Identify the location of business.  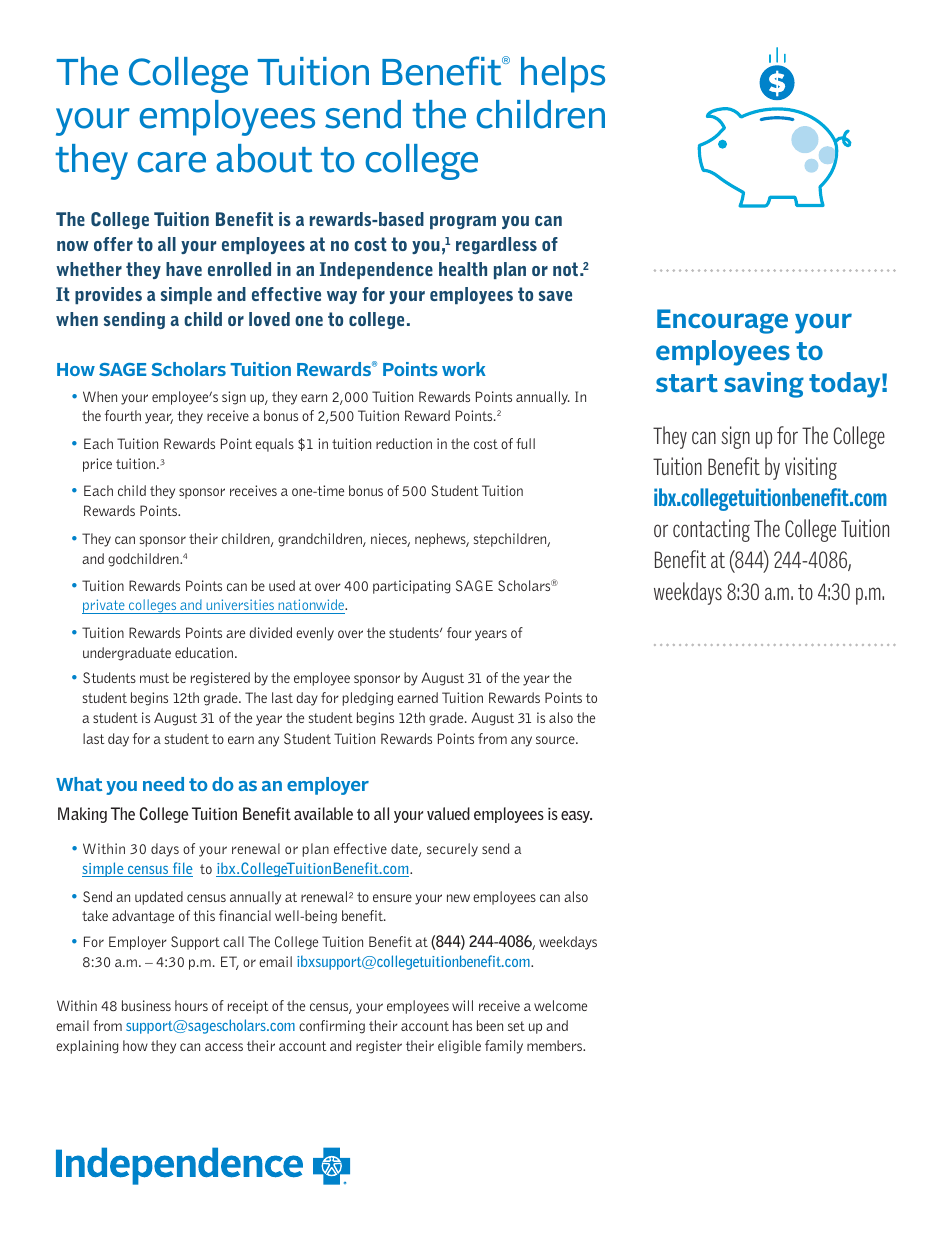
(146, 1005).
